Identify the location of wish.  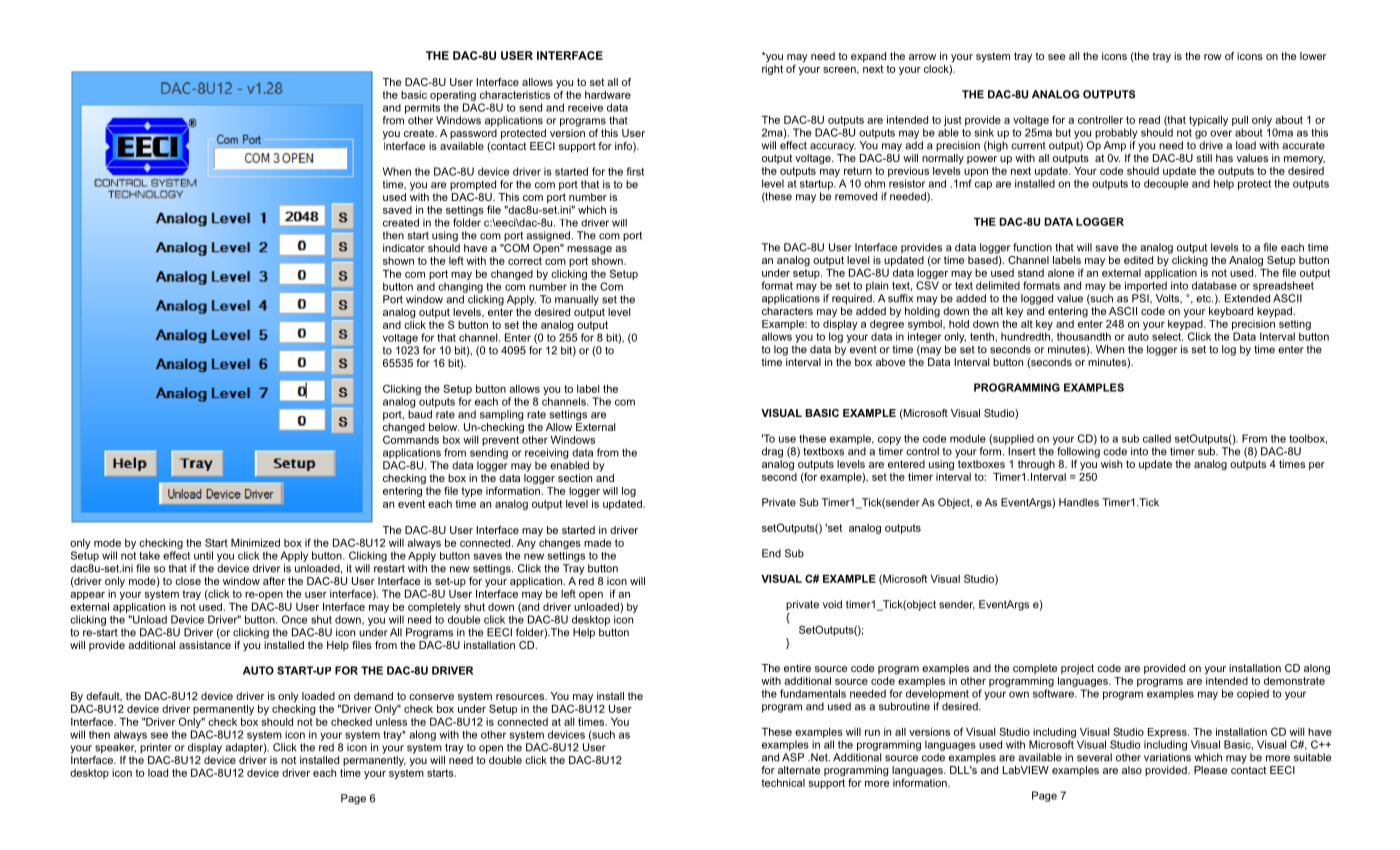
(1111, 464).
